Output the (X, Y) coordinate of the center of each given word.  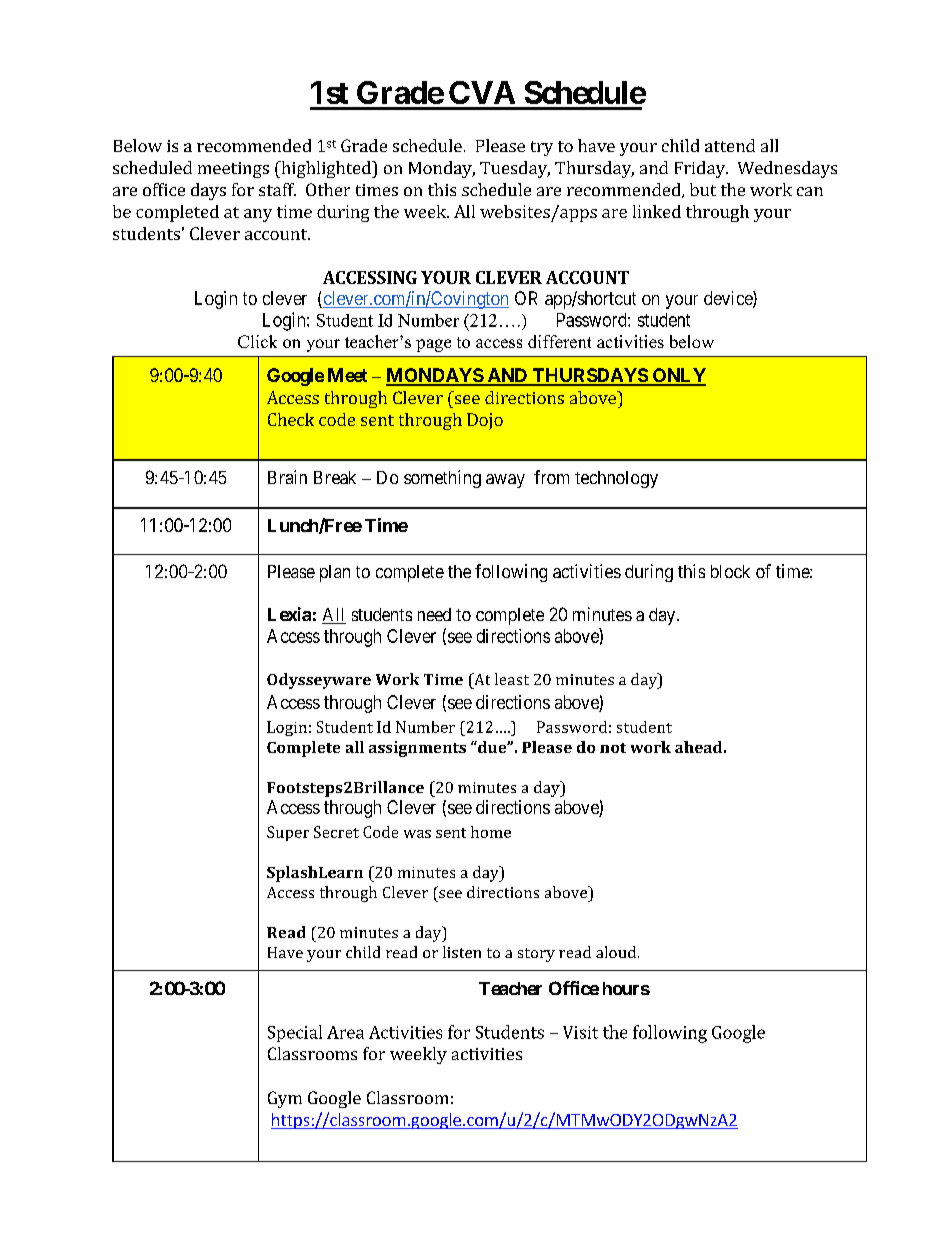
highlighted (326, 169)
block (730, 571)
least (512, 679)
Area (345, 1032)
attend (730, 145)
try (542, 148)
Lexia (289, 614)
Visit (580, 1032)
